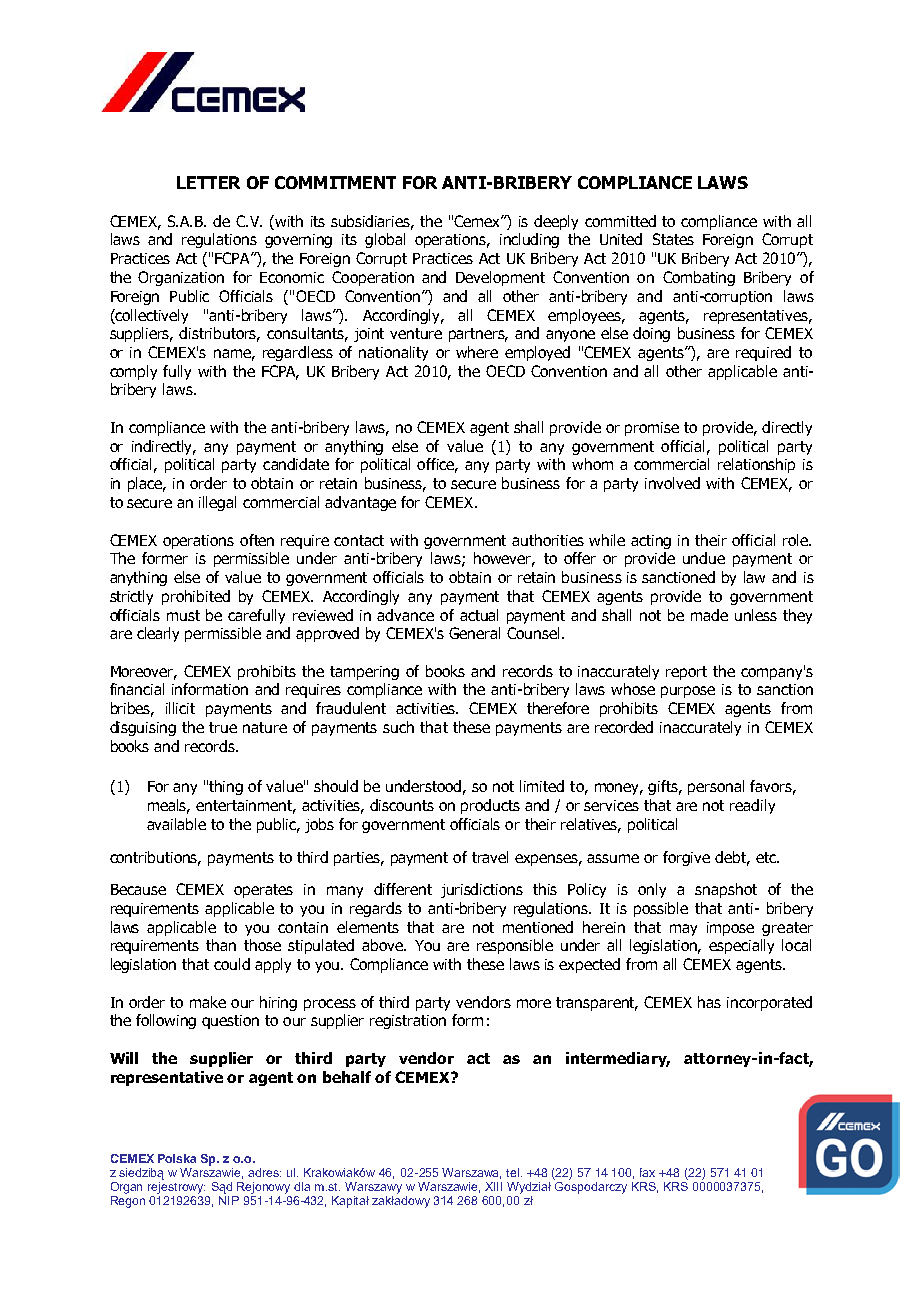  Describe the element at coordinates (529, 240) in the document. I see `including` at that location.
